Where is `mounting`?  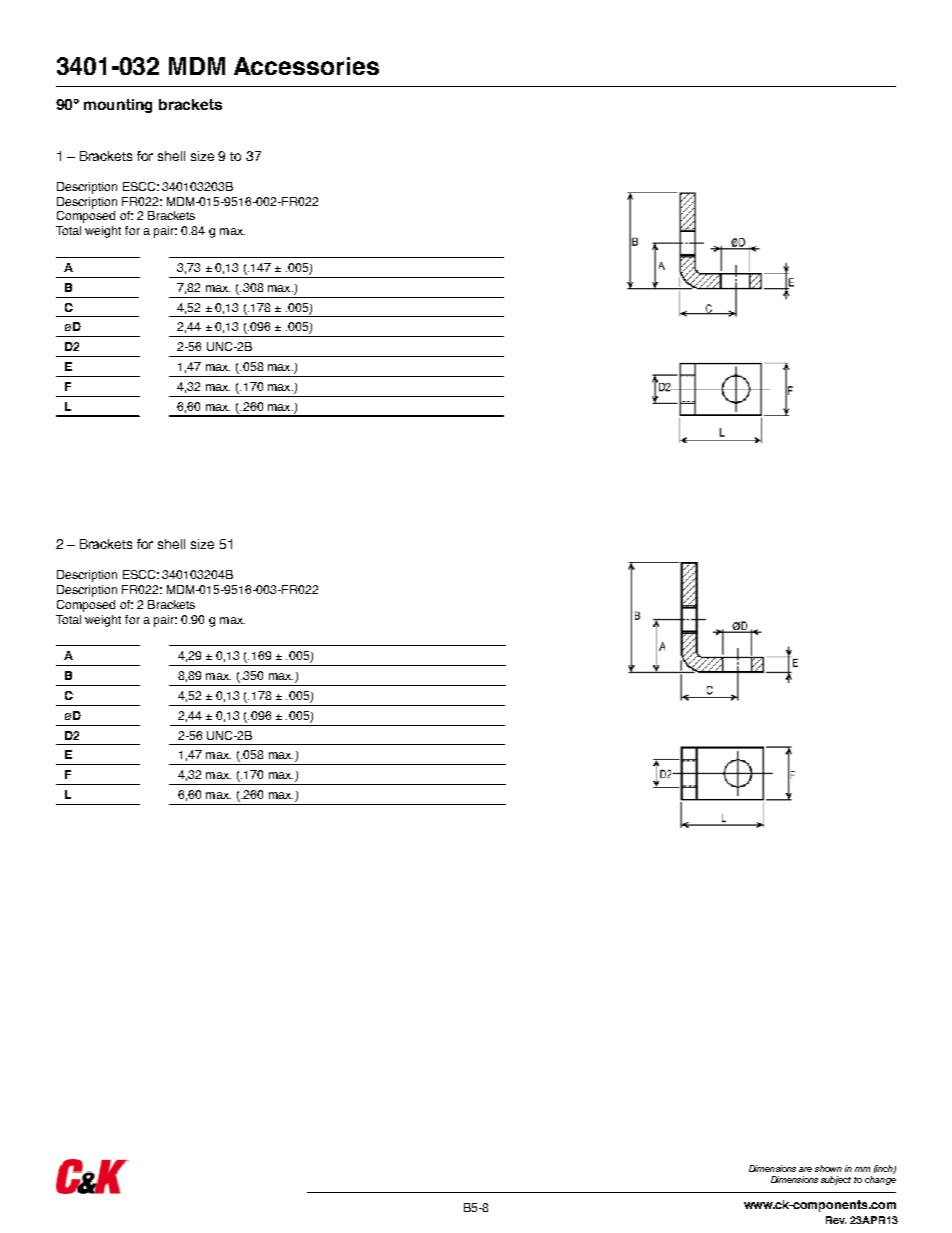 mounting is located at coordinates (118, 106).
